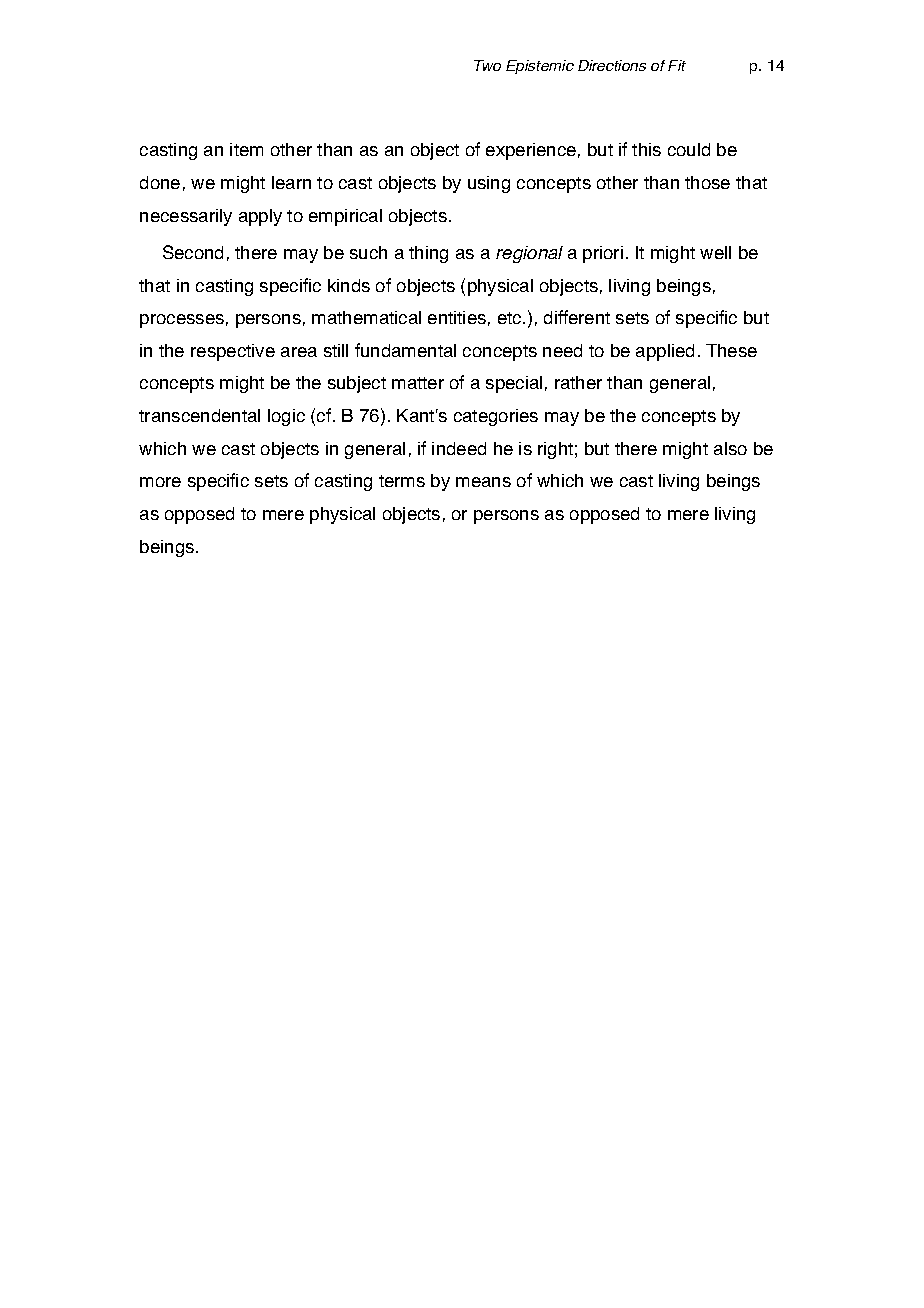  I want to click on thing, so click(428, 254).
